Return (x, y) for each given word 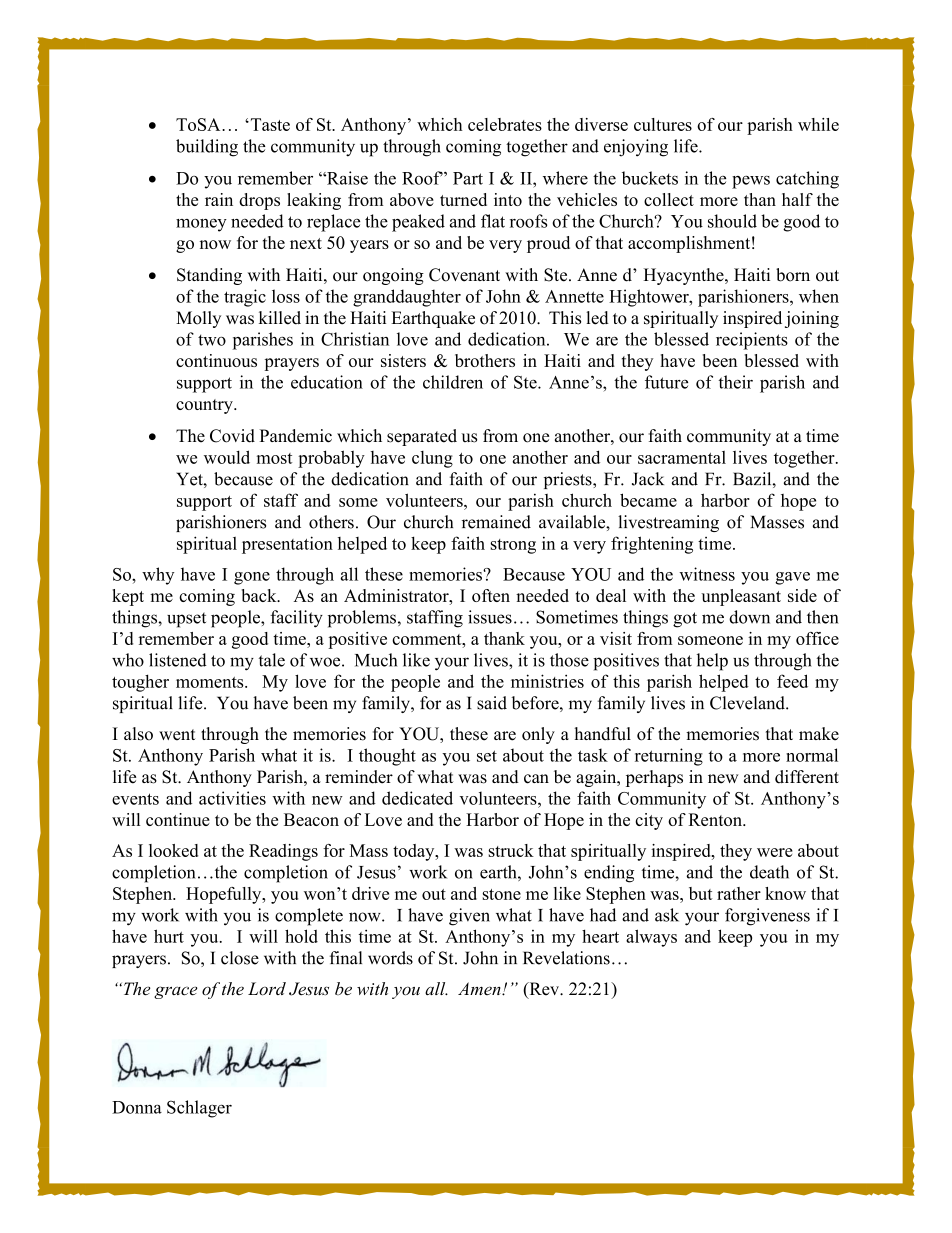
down (749, 617)
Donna (137, 1107)
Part (468, 178)
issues (490, 617)
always (651, 938)
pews (751, 182)
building (207, 148)
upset (186, 620)
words (390, 958)
